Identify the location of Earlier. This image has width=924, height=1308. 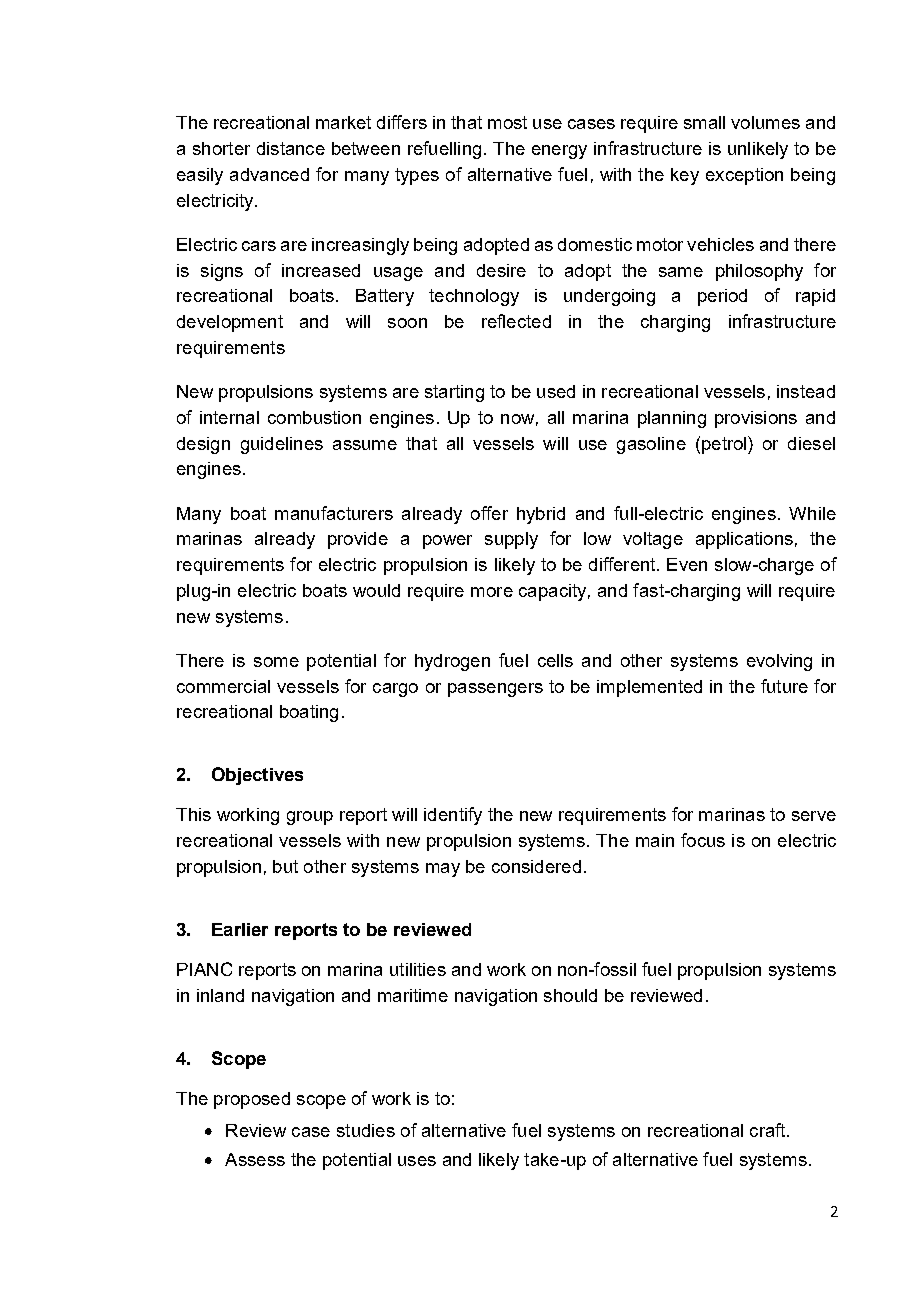
(240, 929).
